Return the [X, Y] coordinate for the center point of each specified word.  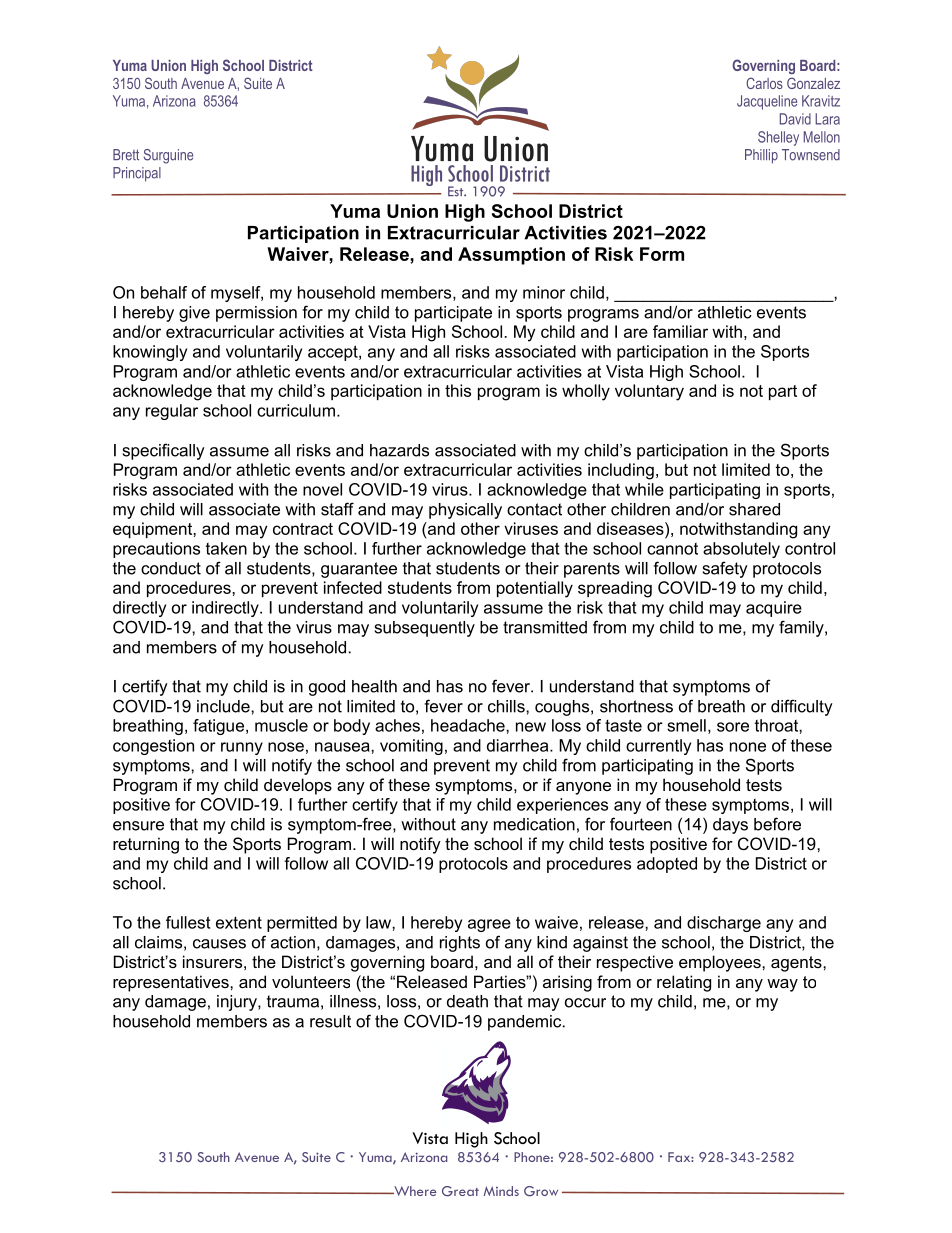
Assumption [511, 256]
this [458, 390]
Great [460, 1191]
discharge [724, 924]
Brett [126, 155]
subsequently [425, 629]
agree [489, 925]
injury [238, 1003]
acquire [774, 609]
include [224, 706]
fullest [188, 922]
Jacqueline [767, 102]
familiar [680, 331]
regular [172, 412]
